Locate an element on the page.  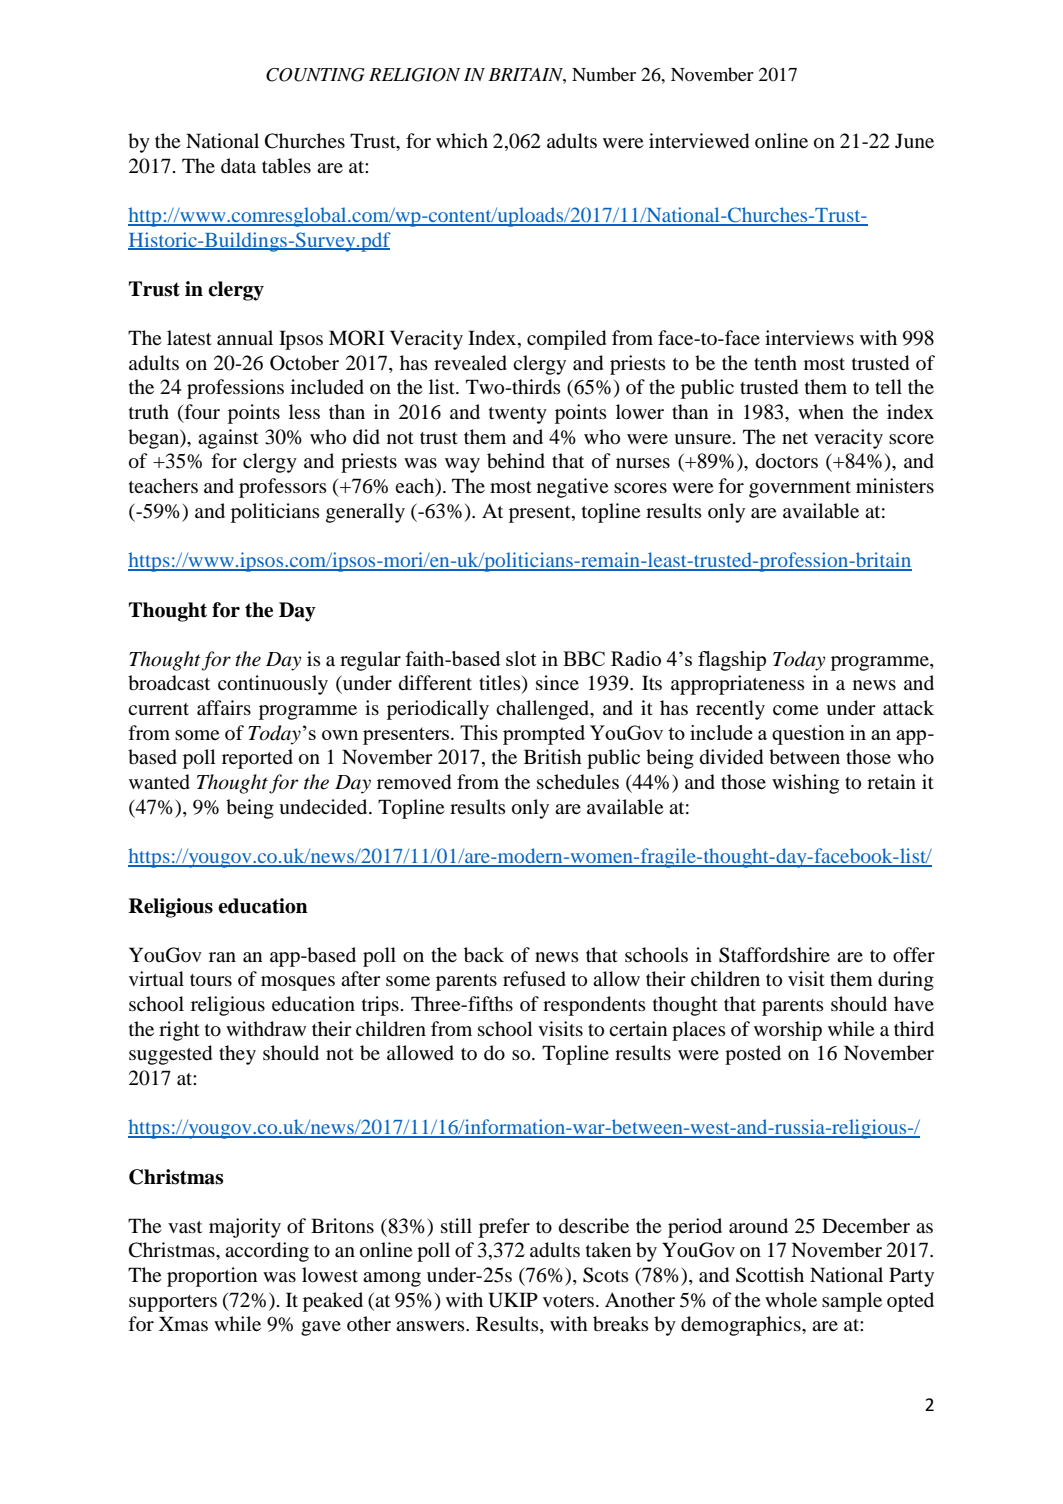
when is located at coordinates (821, 411).
